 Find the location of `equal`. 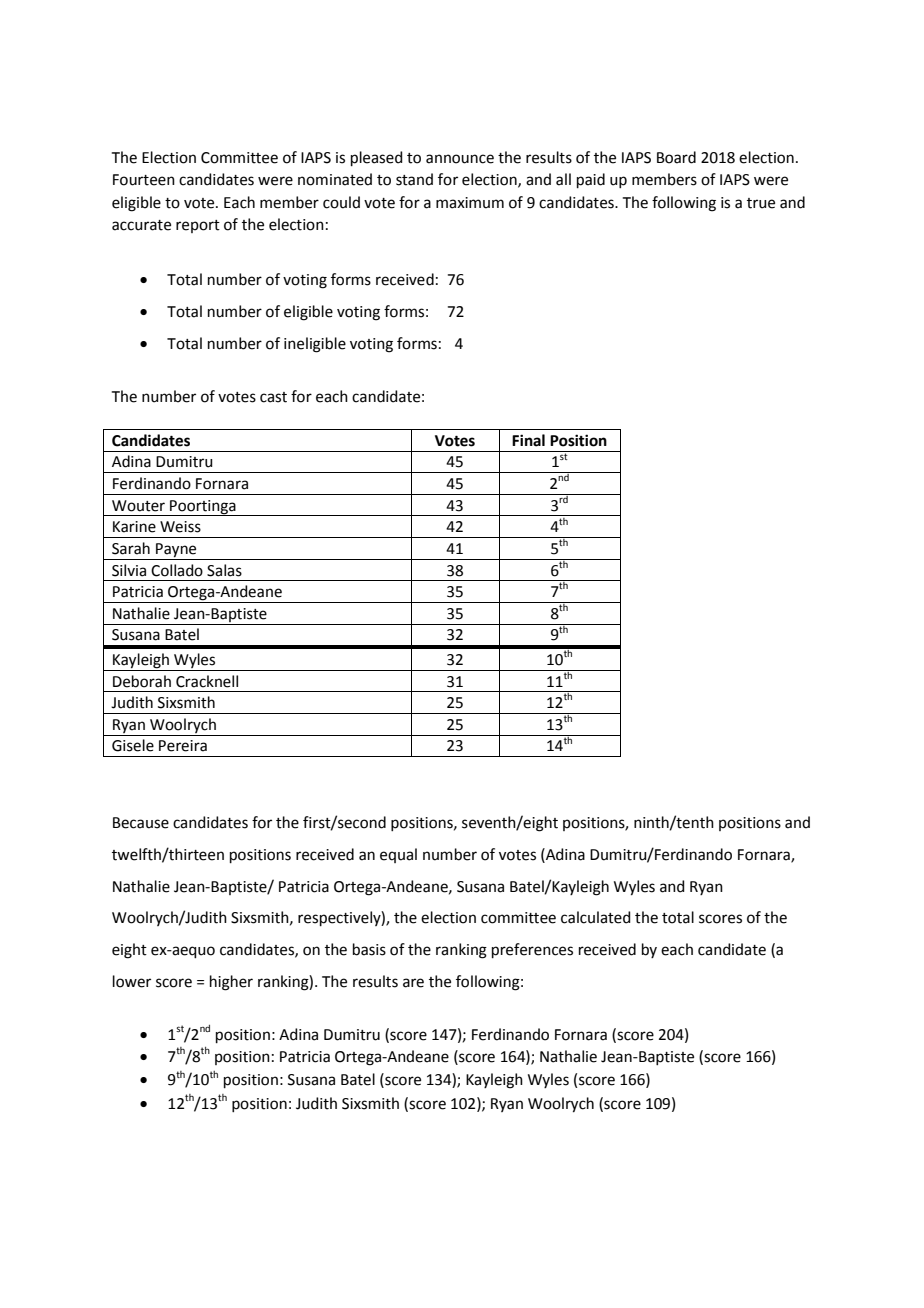

equal is located at coordinates (398, 855).
